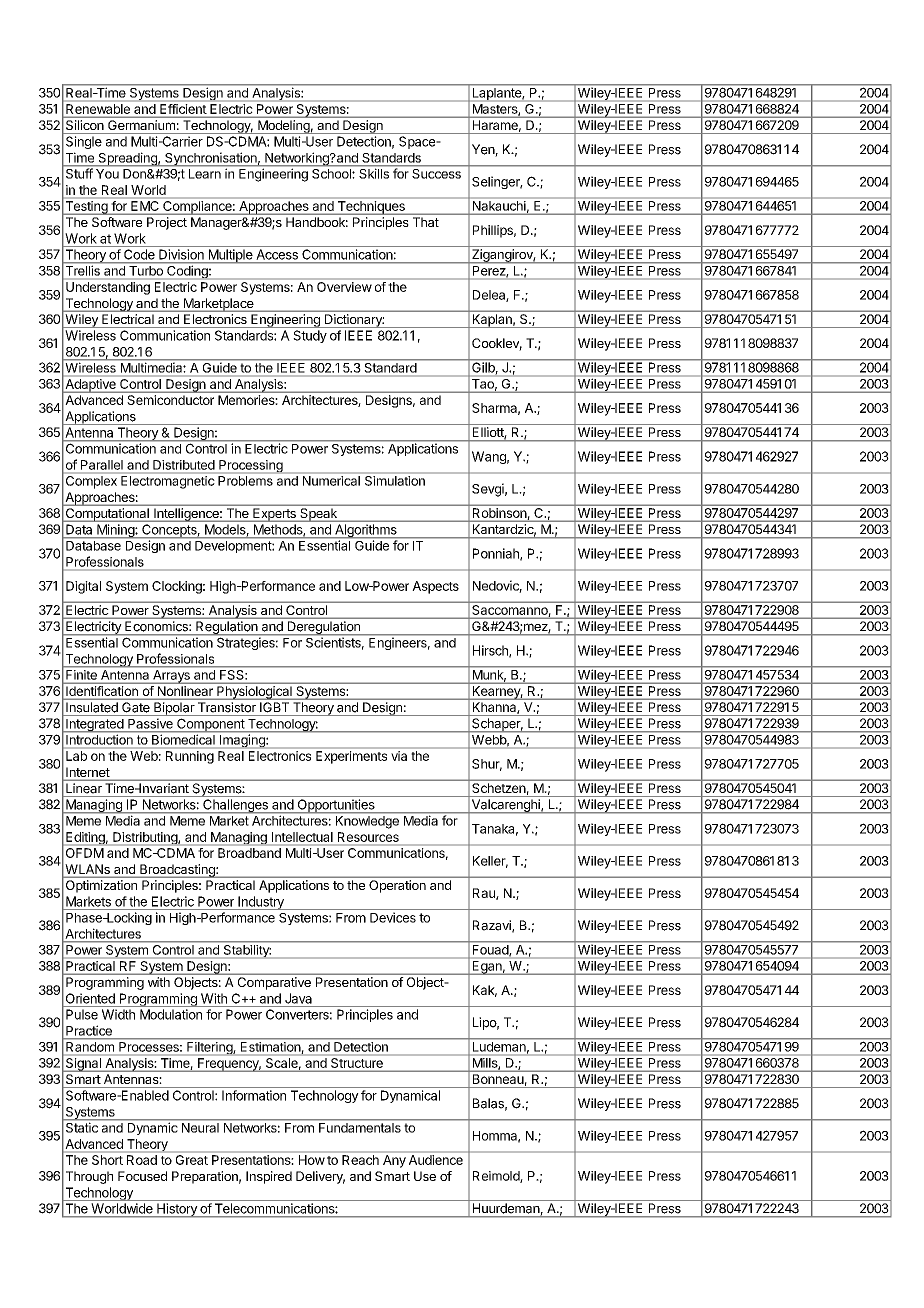 This image has height=1308, width=924. Describe the element at coordinates (142, 1176) in the image. I see `Focused` at that location.
